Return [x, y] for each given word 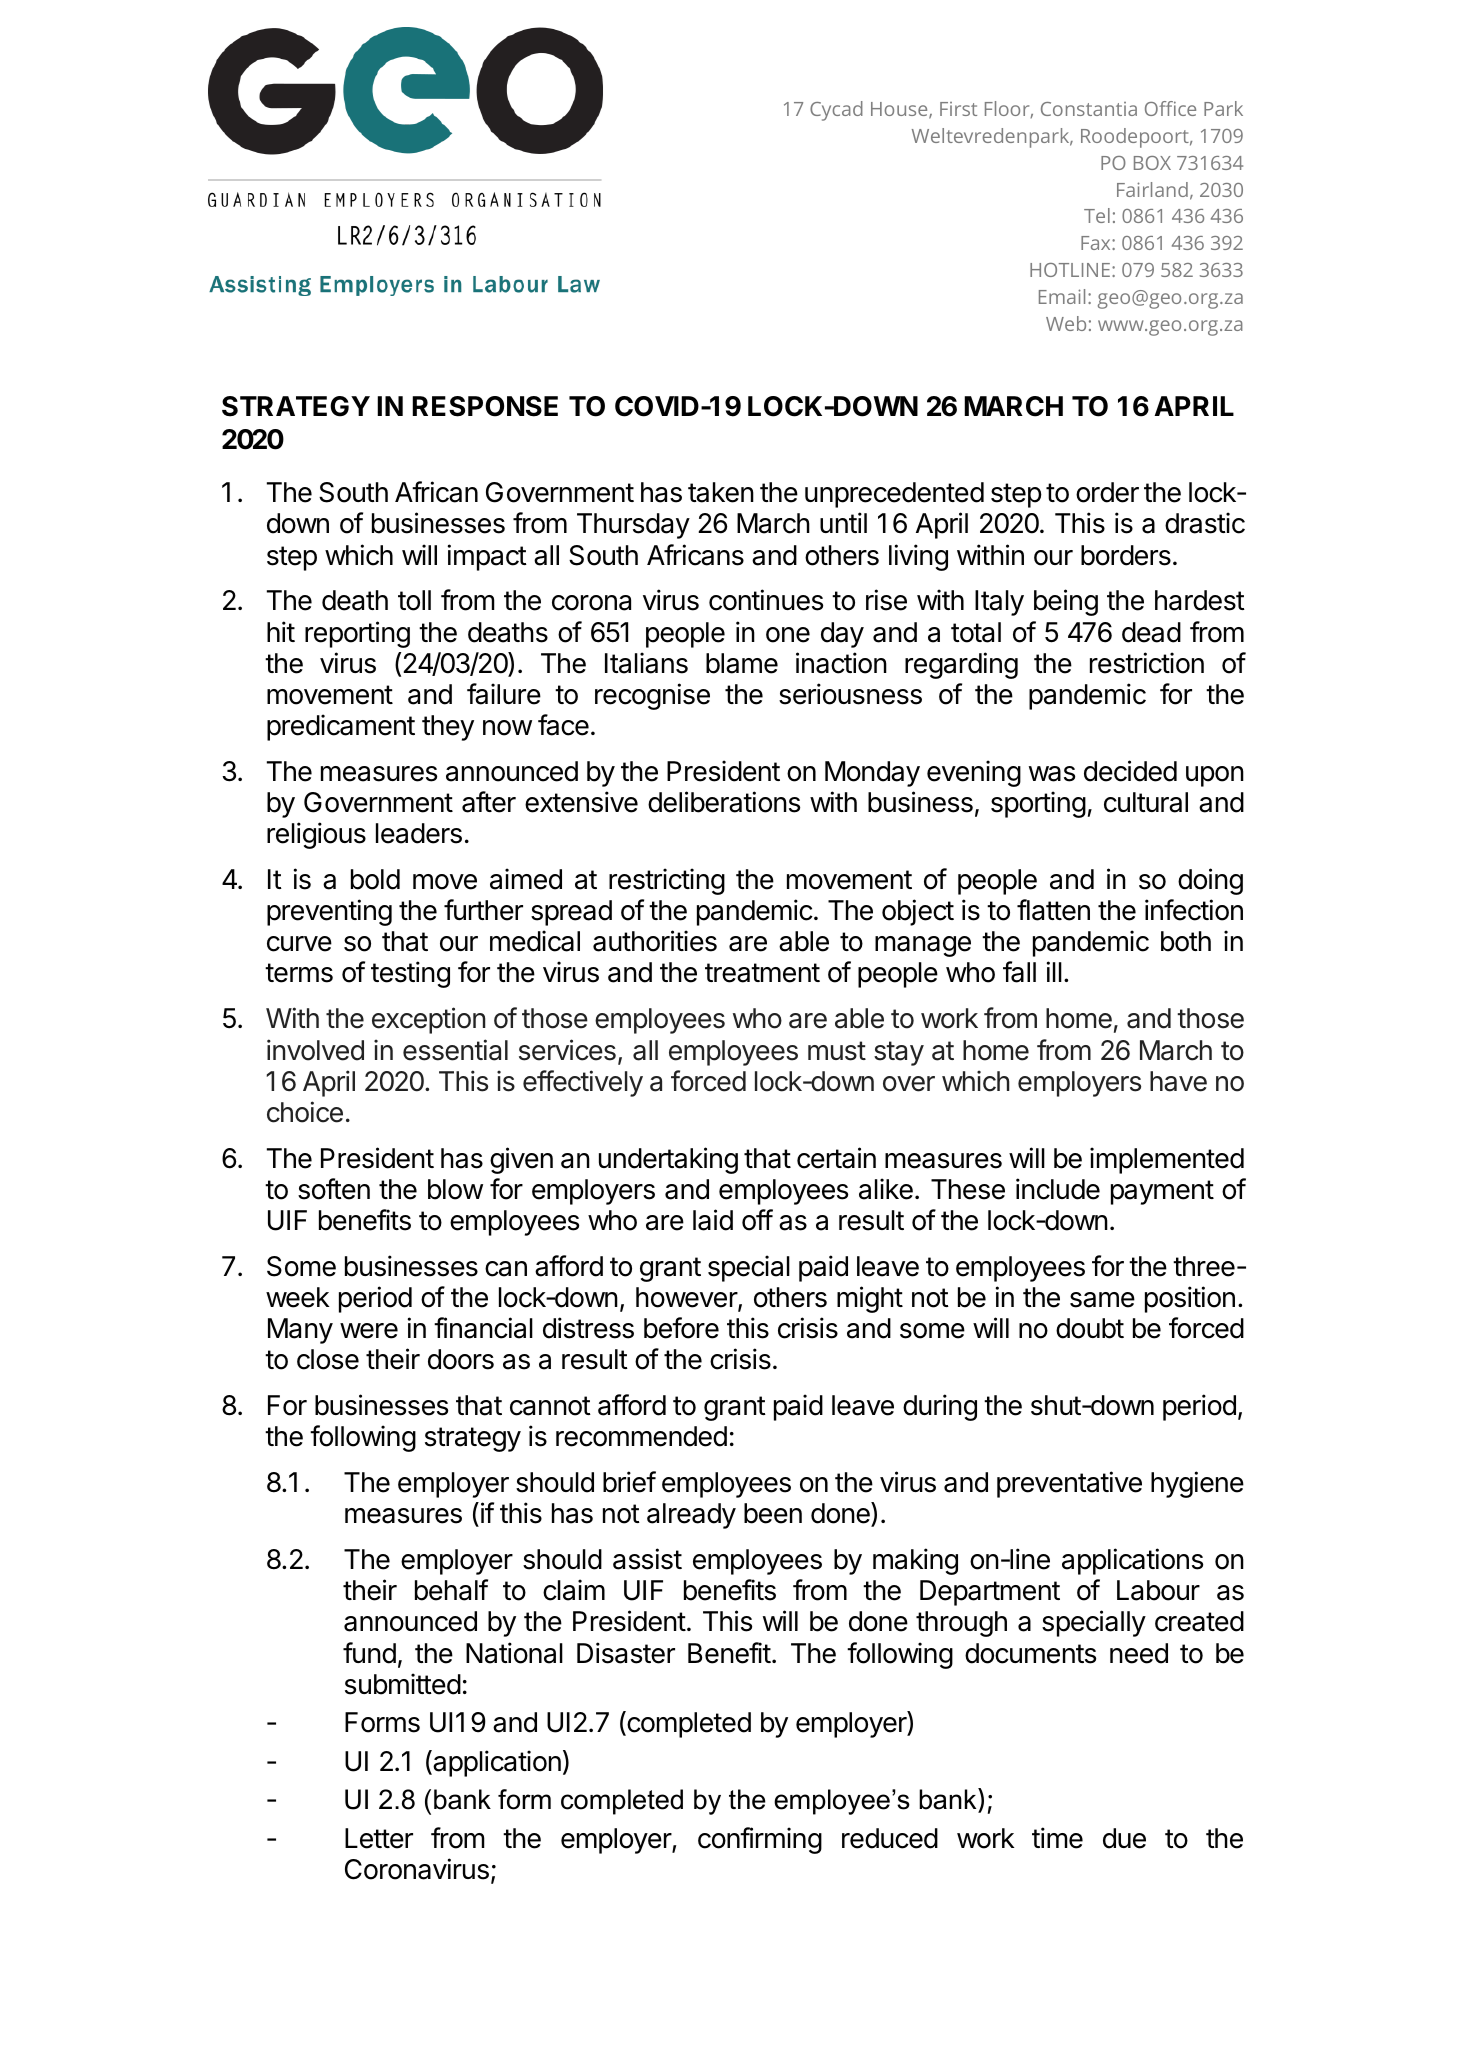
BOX [1152, 163]
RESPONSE [485, 406]
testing [410, 974]
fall [1019, 972]
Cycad [836, 111]
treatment [762, 973]
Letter [379, 1838]
